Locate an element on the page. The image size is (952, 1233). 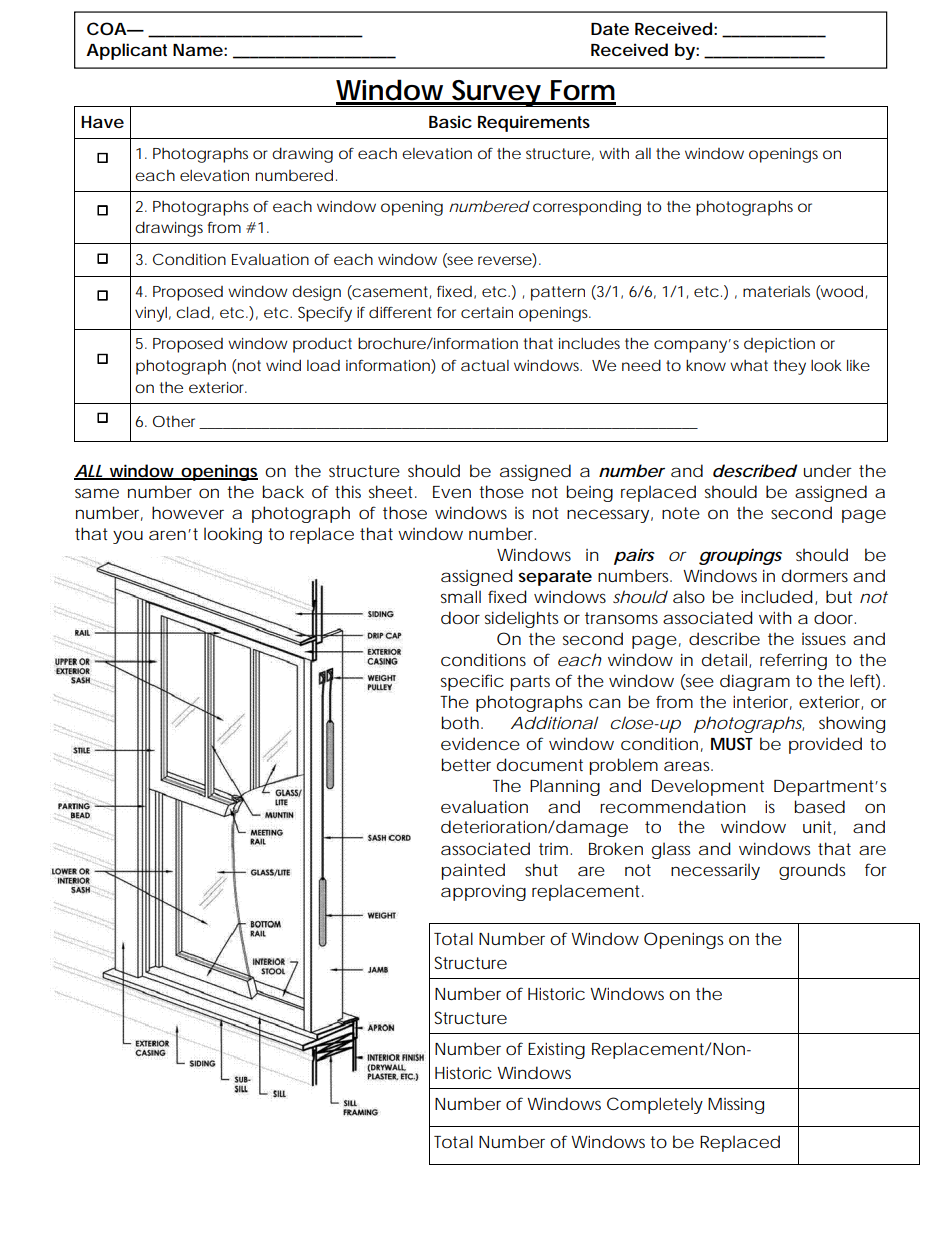
Even is located at coordinates (452, 492).
